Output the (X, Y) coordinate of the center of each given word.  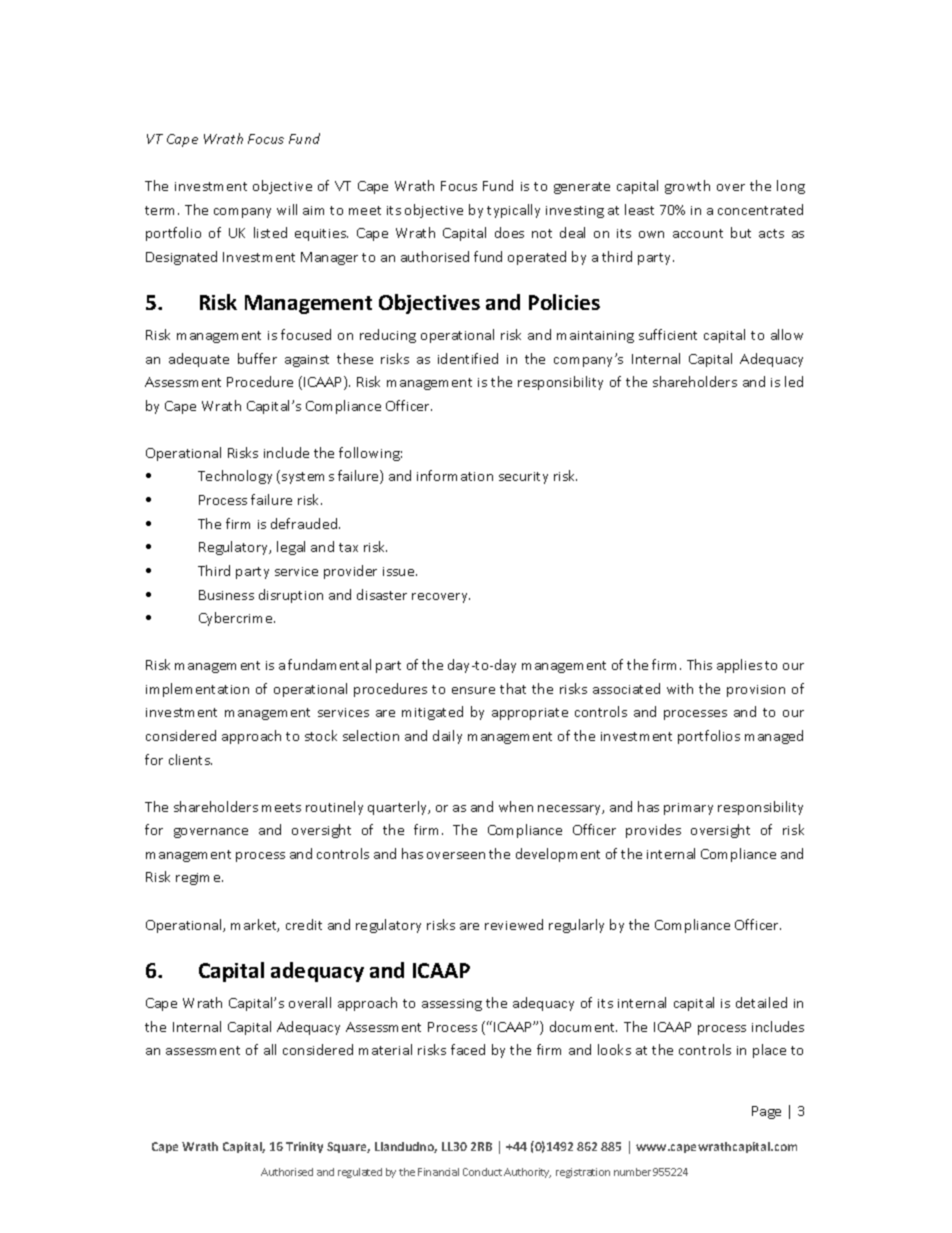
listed (270, 232)
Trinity (304, 1147)
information (455, 475)
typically (513, 211)
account (698, 233)
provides (653, 831)
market (255, 925)
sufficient (668, 334)
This (699, 664)
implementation (197, 690)
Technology (235, 477)
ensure (473, 690)
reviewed (514, 924)
